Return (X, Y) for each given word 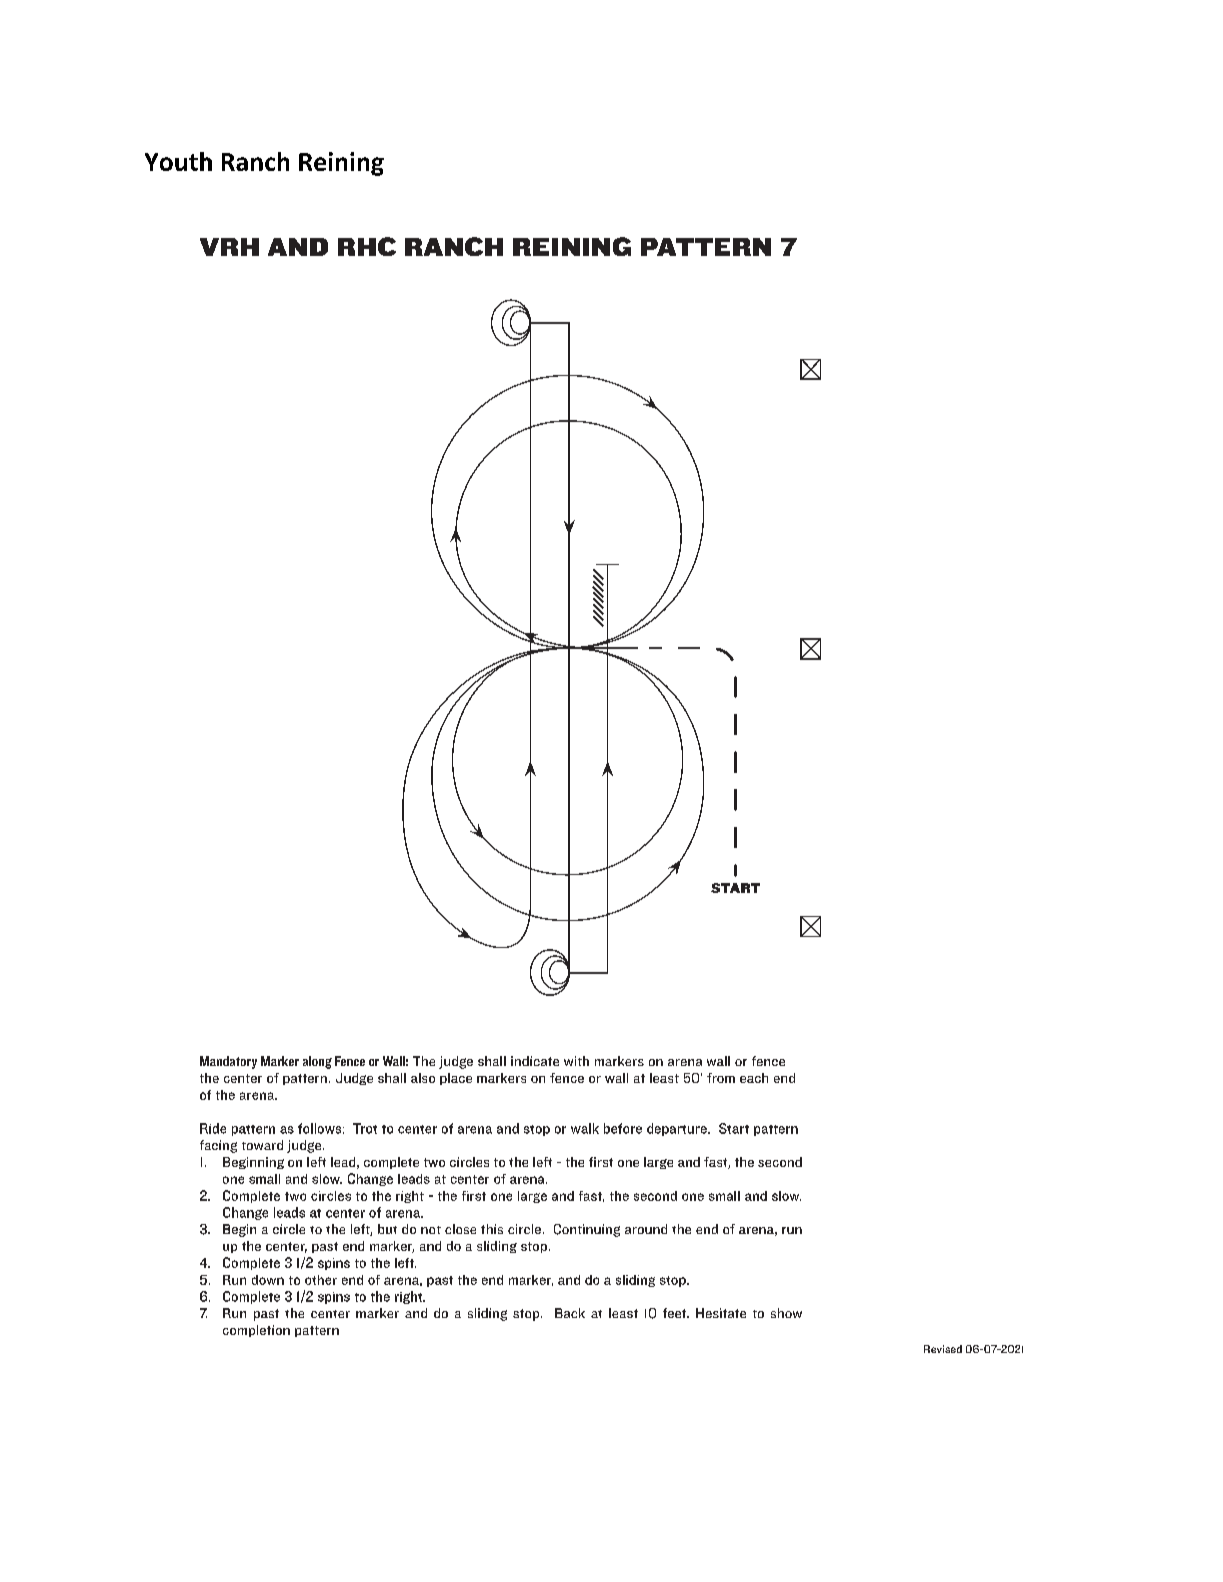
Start (734, 1128)
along (317, 1062)
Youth (178, 161)
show (786, 1313)
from (721, 1078)
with (576, 1061)
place (456, 1079)
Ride (213, 1128)
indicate (535, 1061)
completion (256, 1331)
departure (678, 1129)
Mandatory (228, 1062)
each (754, 1078)
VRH (229, 247)
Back (570, 1313)
